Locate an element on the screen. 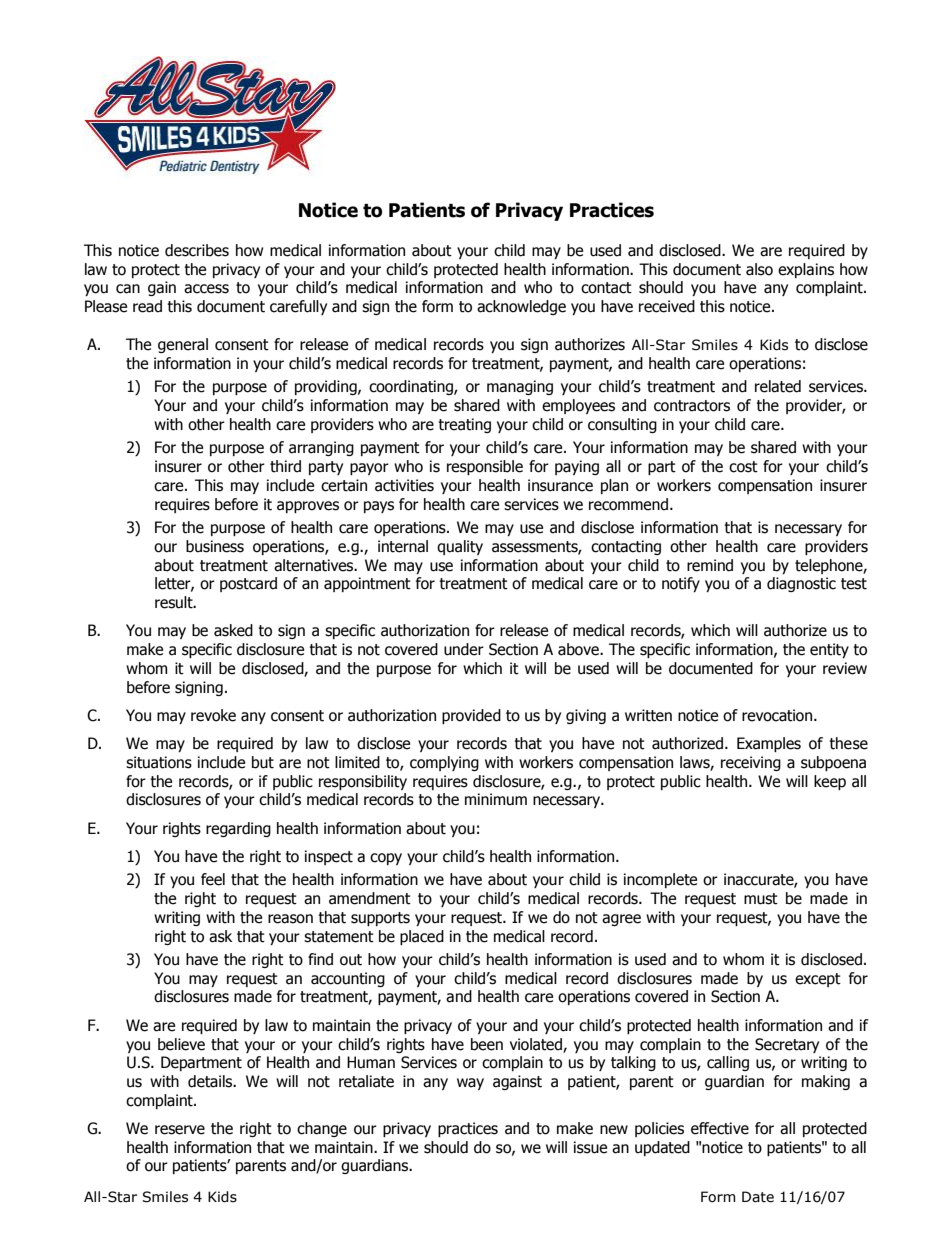  revoke is located at coordinates (213, 715).
